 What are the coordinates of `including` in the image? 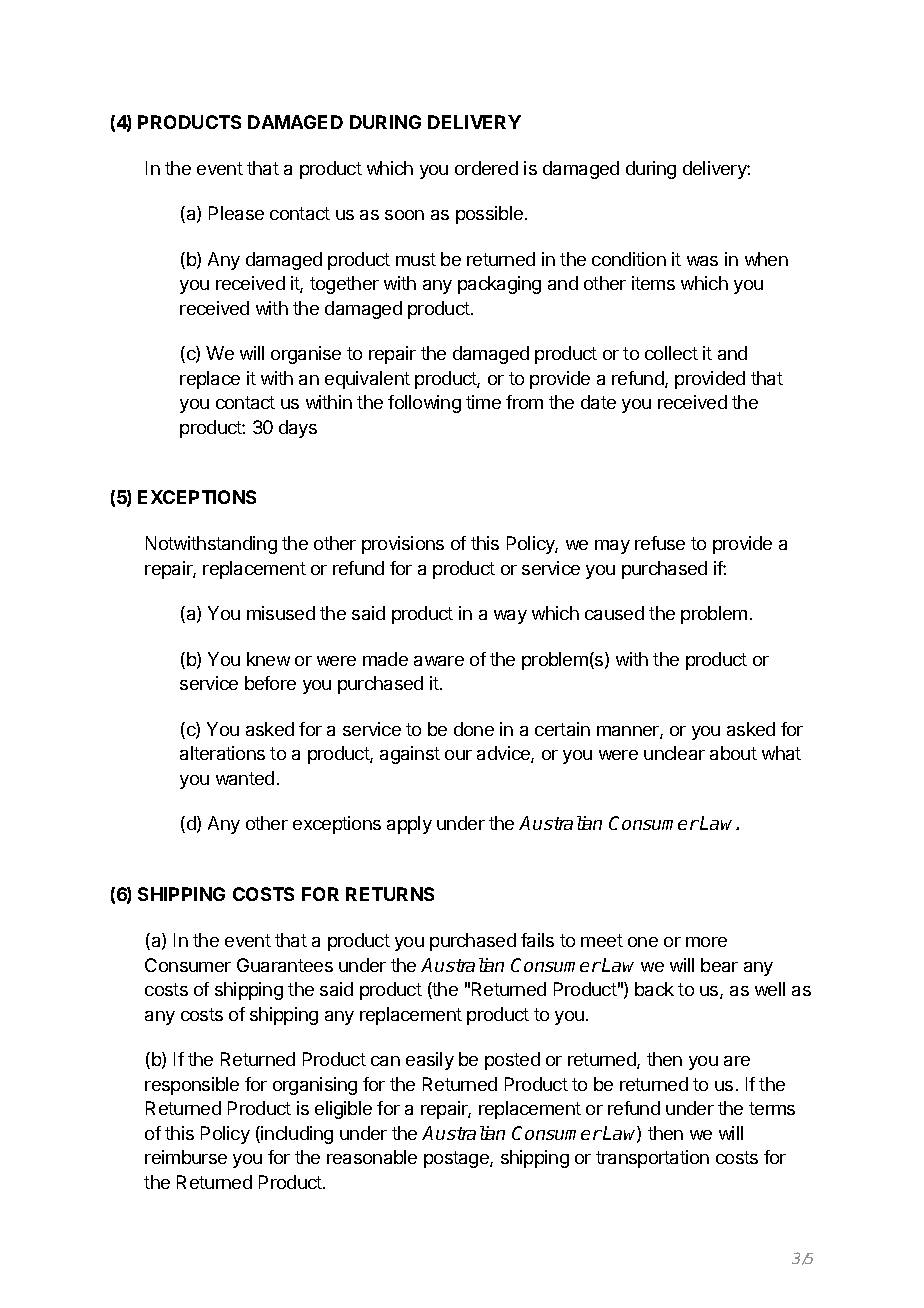 It's located at (297, 1135).
